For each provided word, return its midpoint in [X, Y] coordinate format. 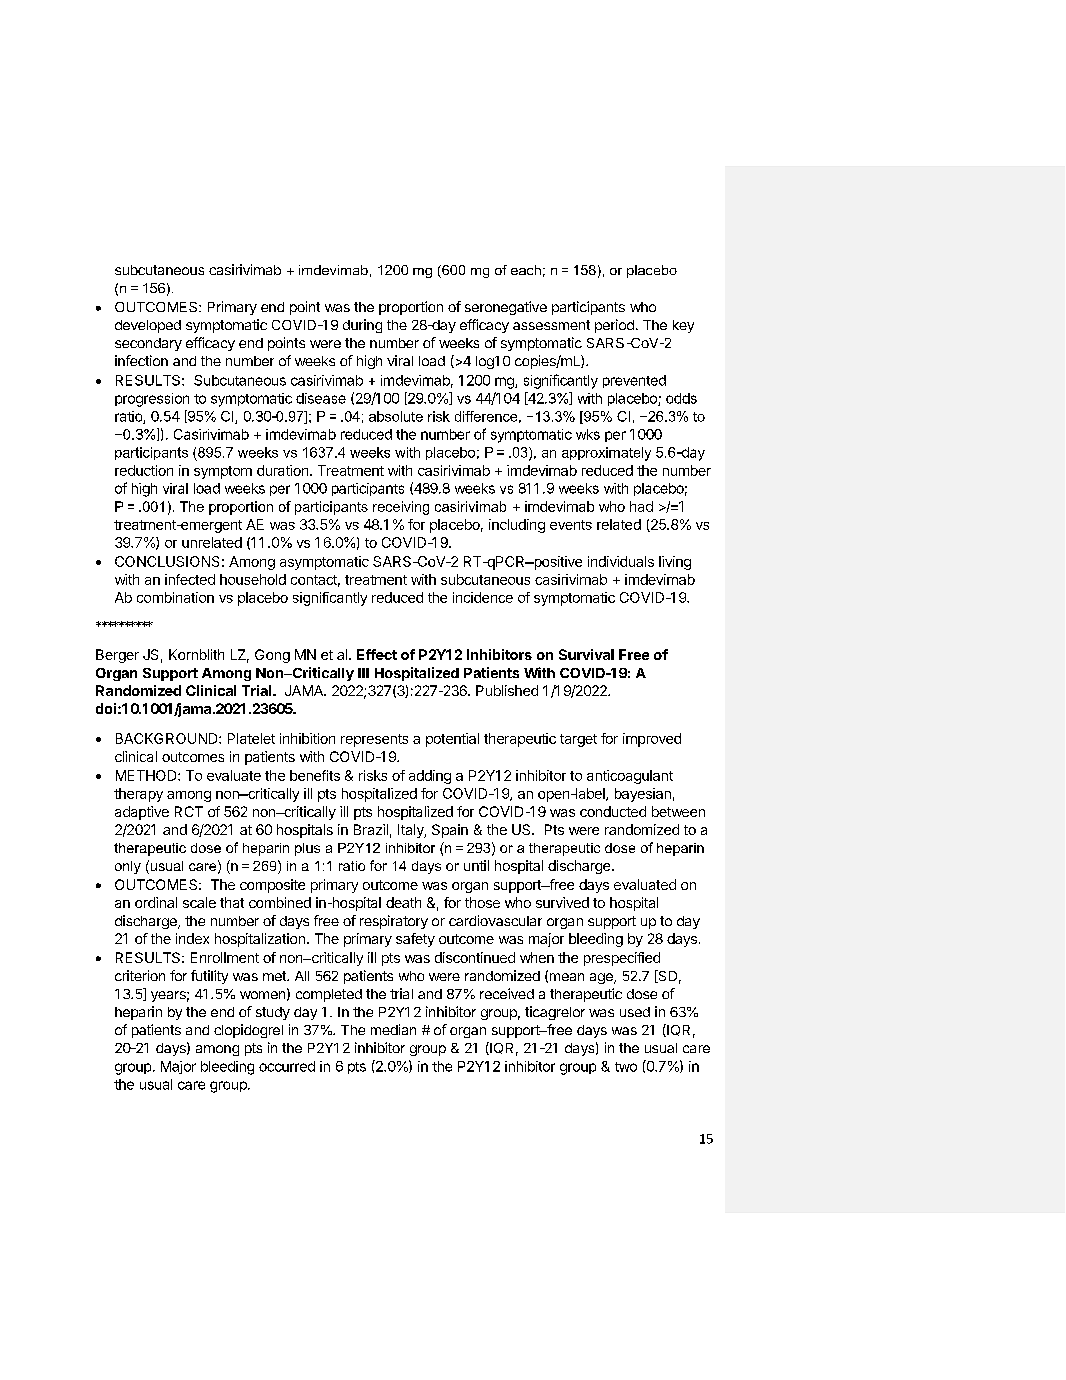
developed [148, 326]
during [362, 326]
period [614, 326]
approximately [606, 454]
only [128, 867]
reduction [144, 470]
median [393, 1029]
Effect [377, 654]
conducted [613, 811]
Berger [117, 656]
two [626, 1067]
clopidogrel [248, 1031]
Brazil [371, 829]
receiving [401, 508]
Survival [586, 654]
